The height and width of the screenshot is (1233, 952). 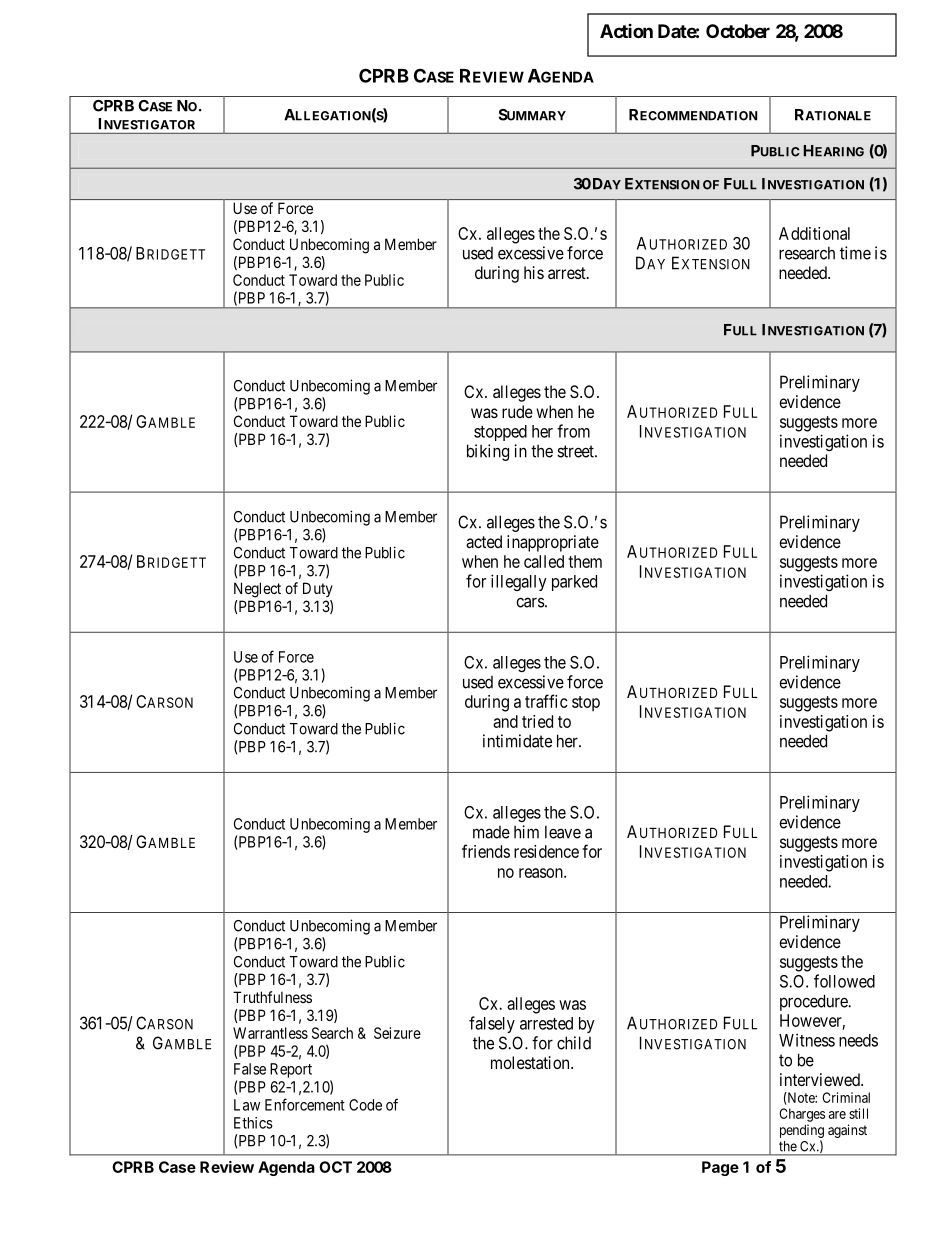 I want to click on Action, so click(x=626, y=31).
